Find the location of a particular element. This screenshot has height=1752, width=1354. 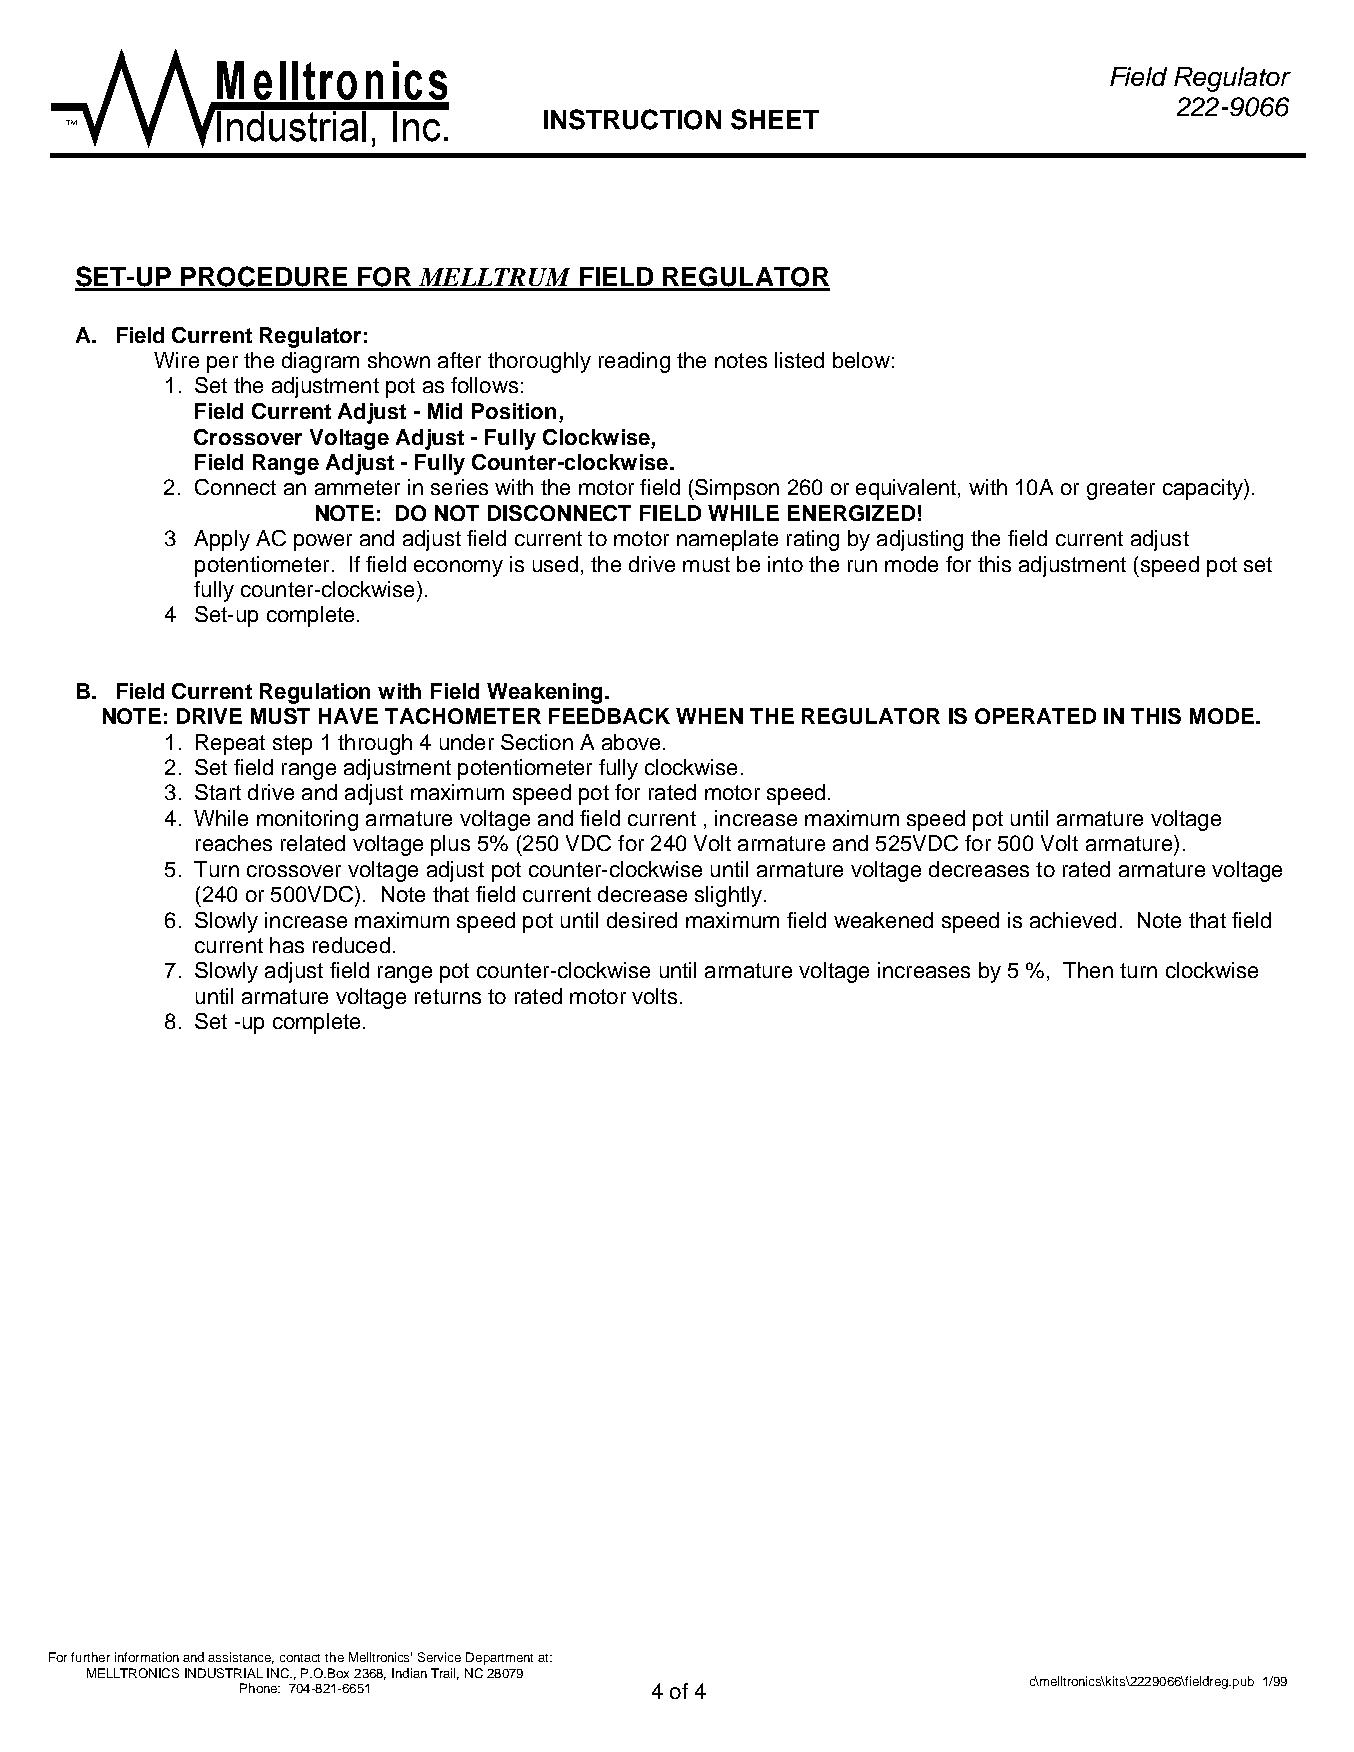

Wire is located at coordinates (176, 360).
